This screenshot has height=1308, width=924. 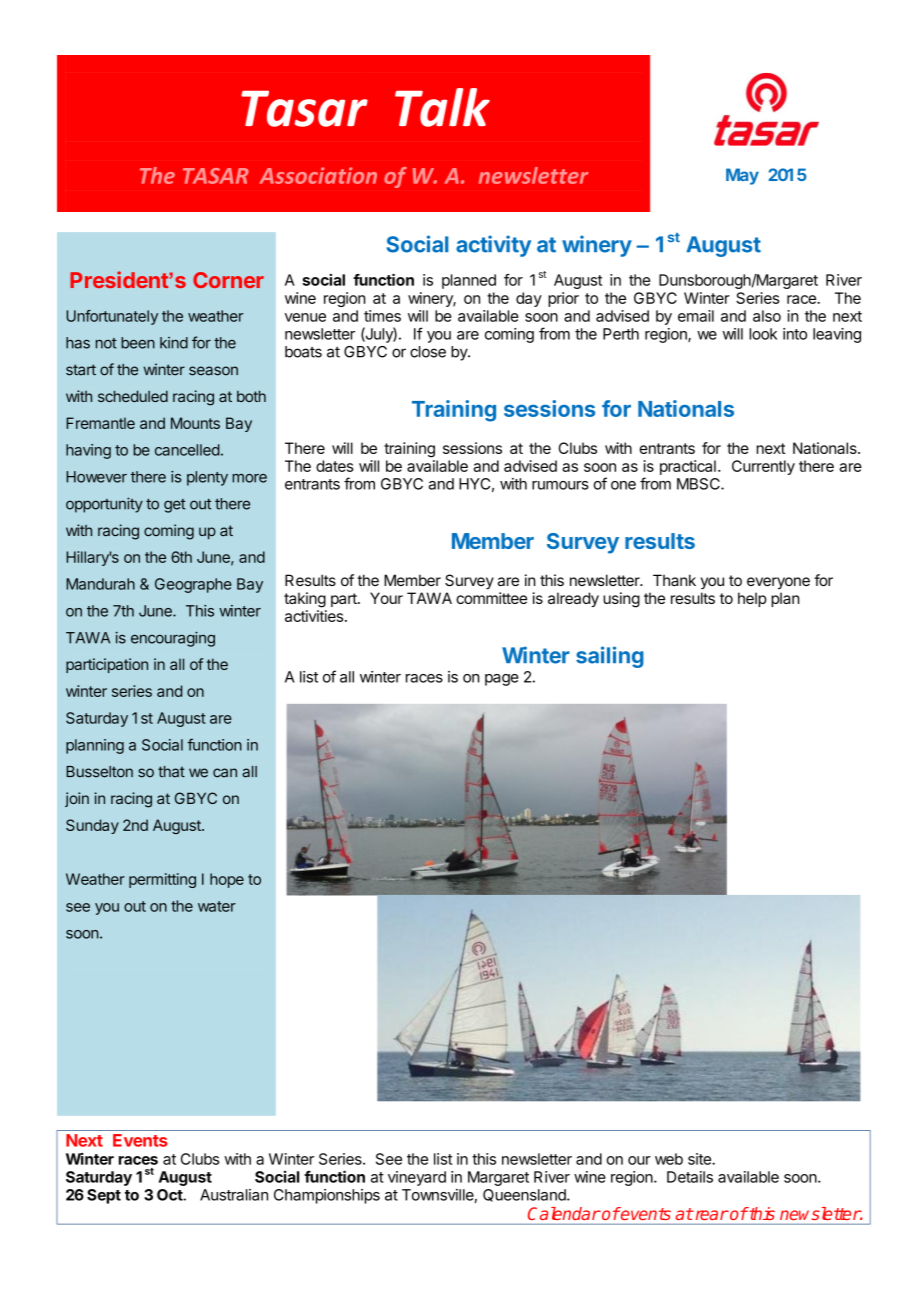 I want to click on Oct, so click(x=170, y=1195).
